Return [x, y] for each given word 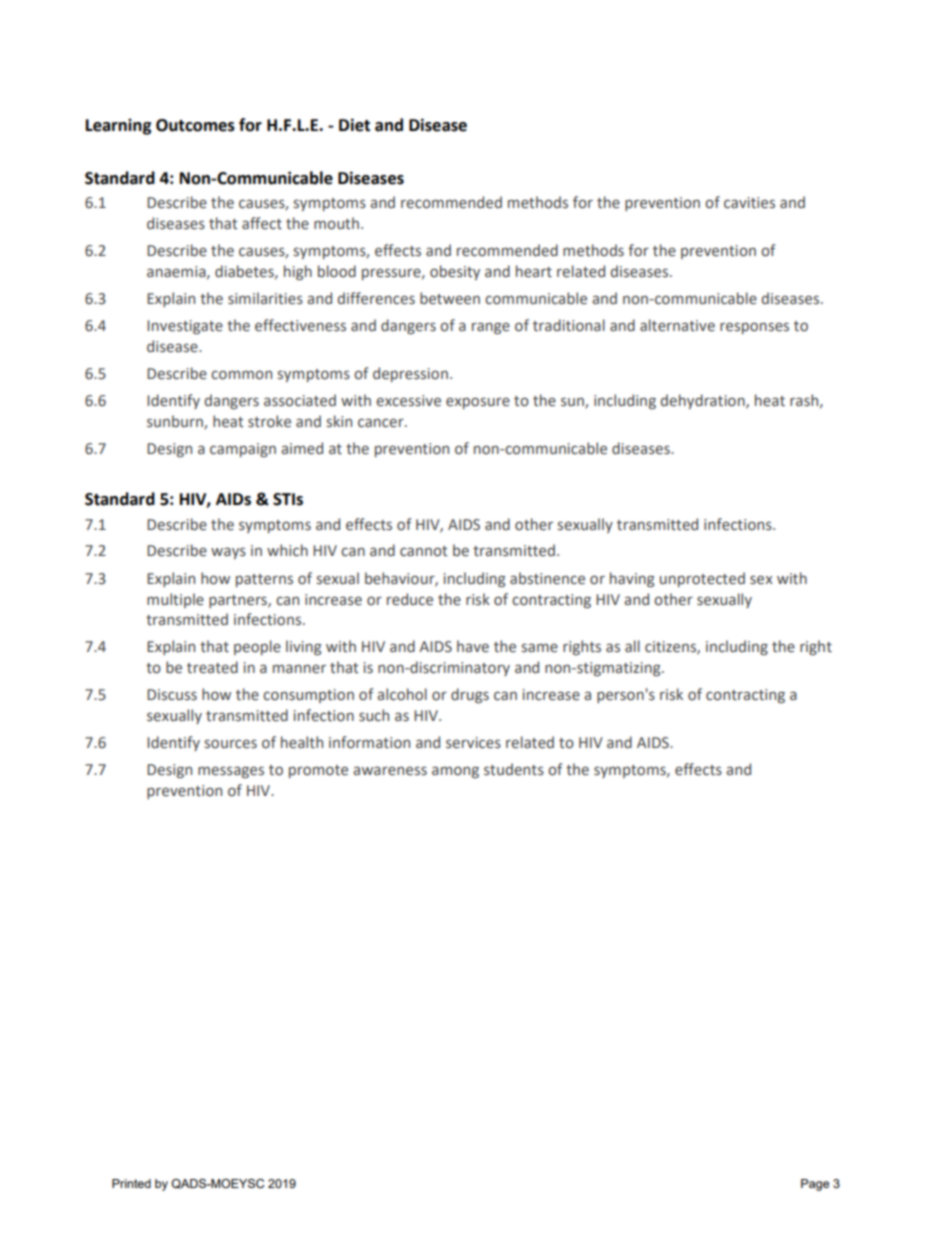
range [491, 328]
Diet [354, 125]
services [473, 743]
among [455, 772]
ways [228, 553]
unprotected [702, 579]
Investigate [185, 327]
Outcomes [195, 125]
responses [754, 328]
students [514, 769]
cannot [423, 551]
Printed [131, 1183]
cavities [749, 203]
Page [815, 1185]
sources [231, 744]
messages [231, 772]
